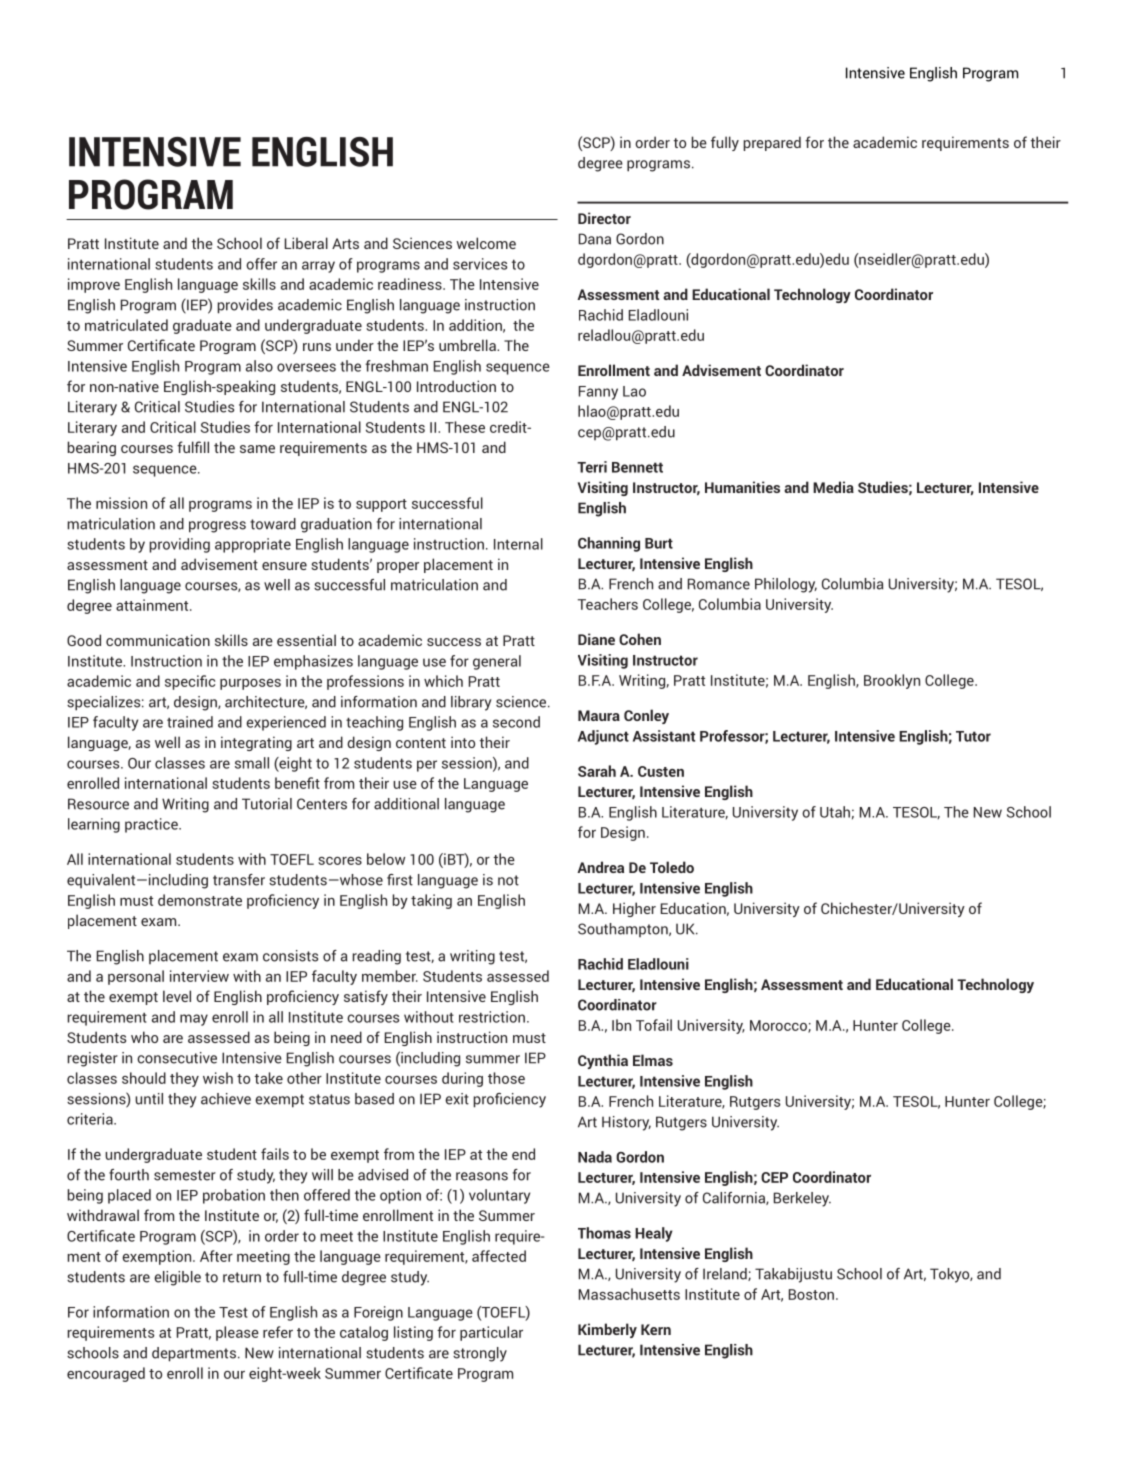 The image size is (1135, 1469). What do you see at coordinates (306, 243) in the screenshot?
I see `Liberal` at bounding box center [306, 243].
